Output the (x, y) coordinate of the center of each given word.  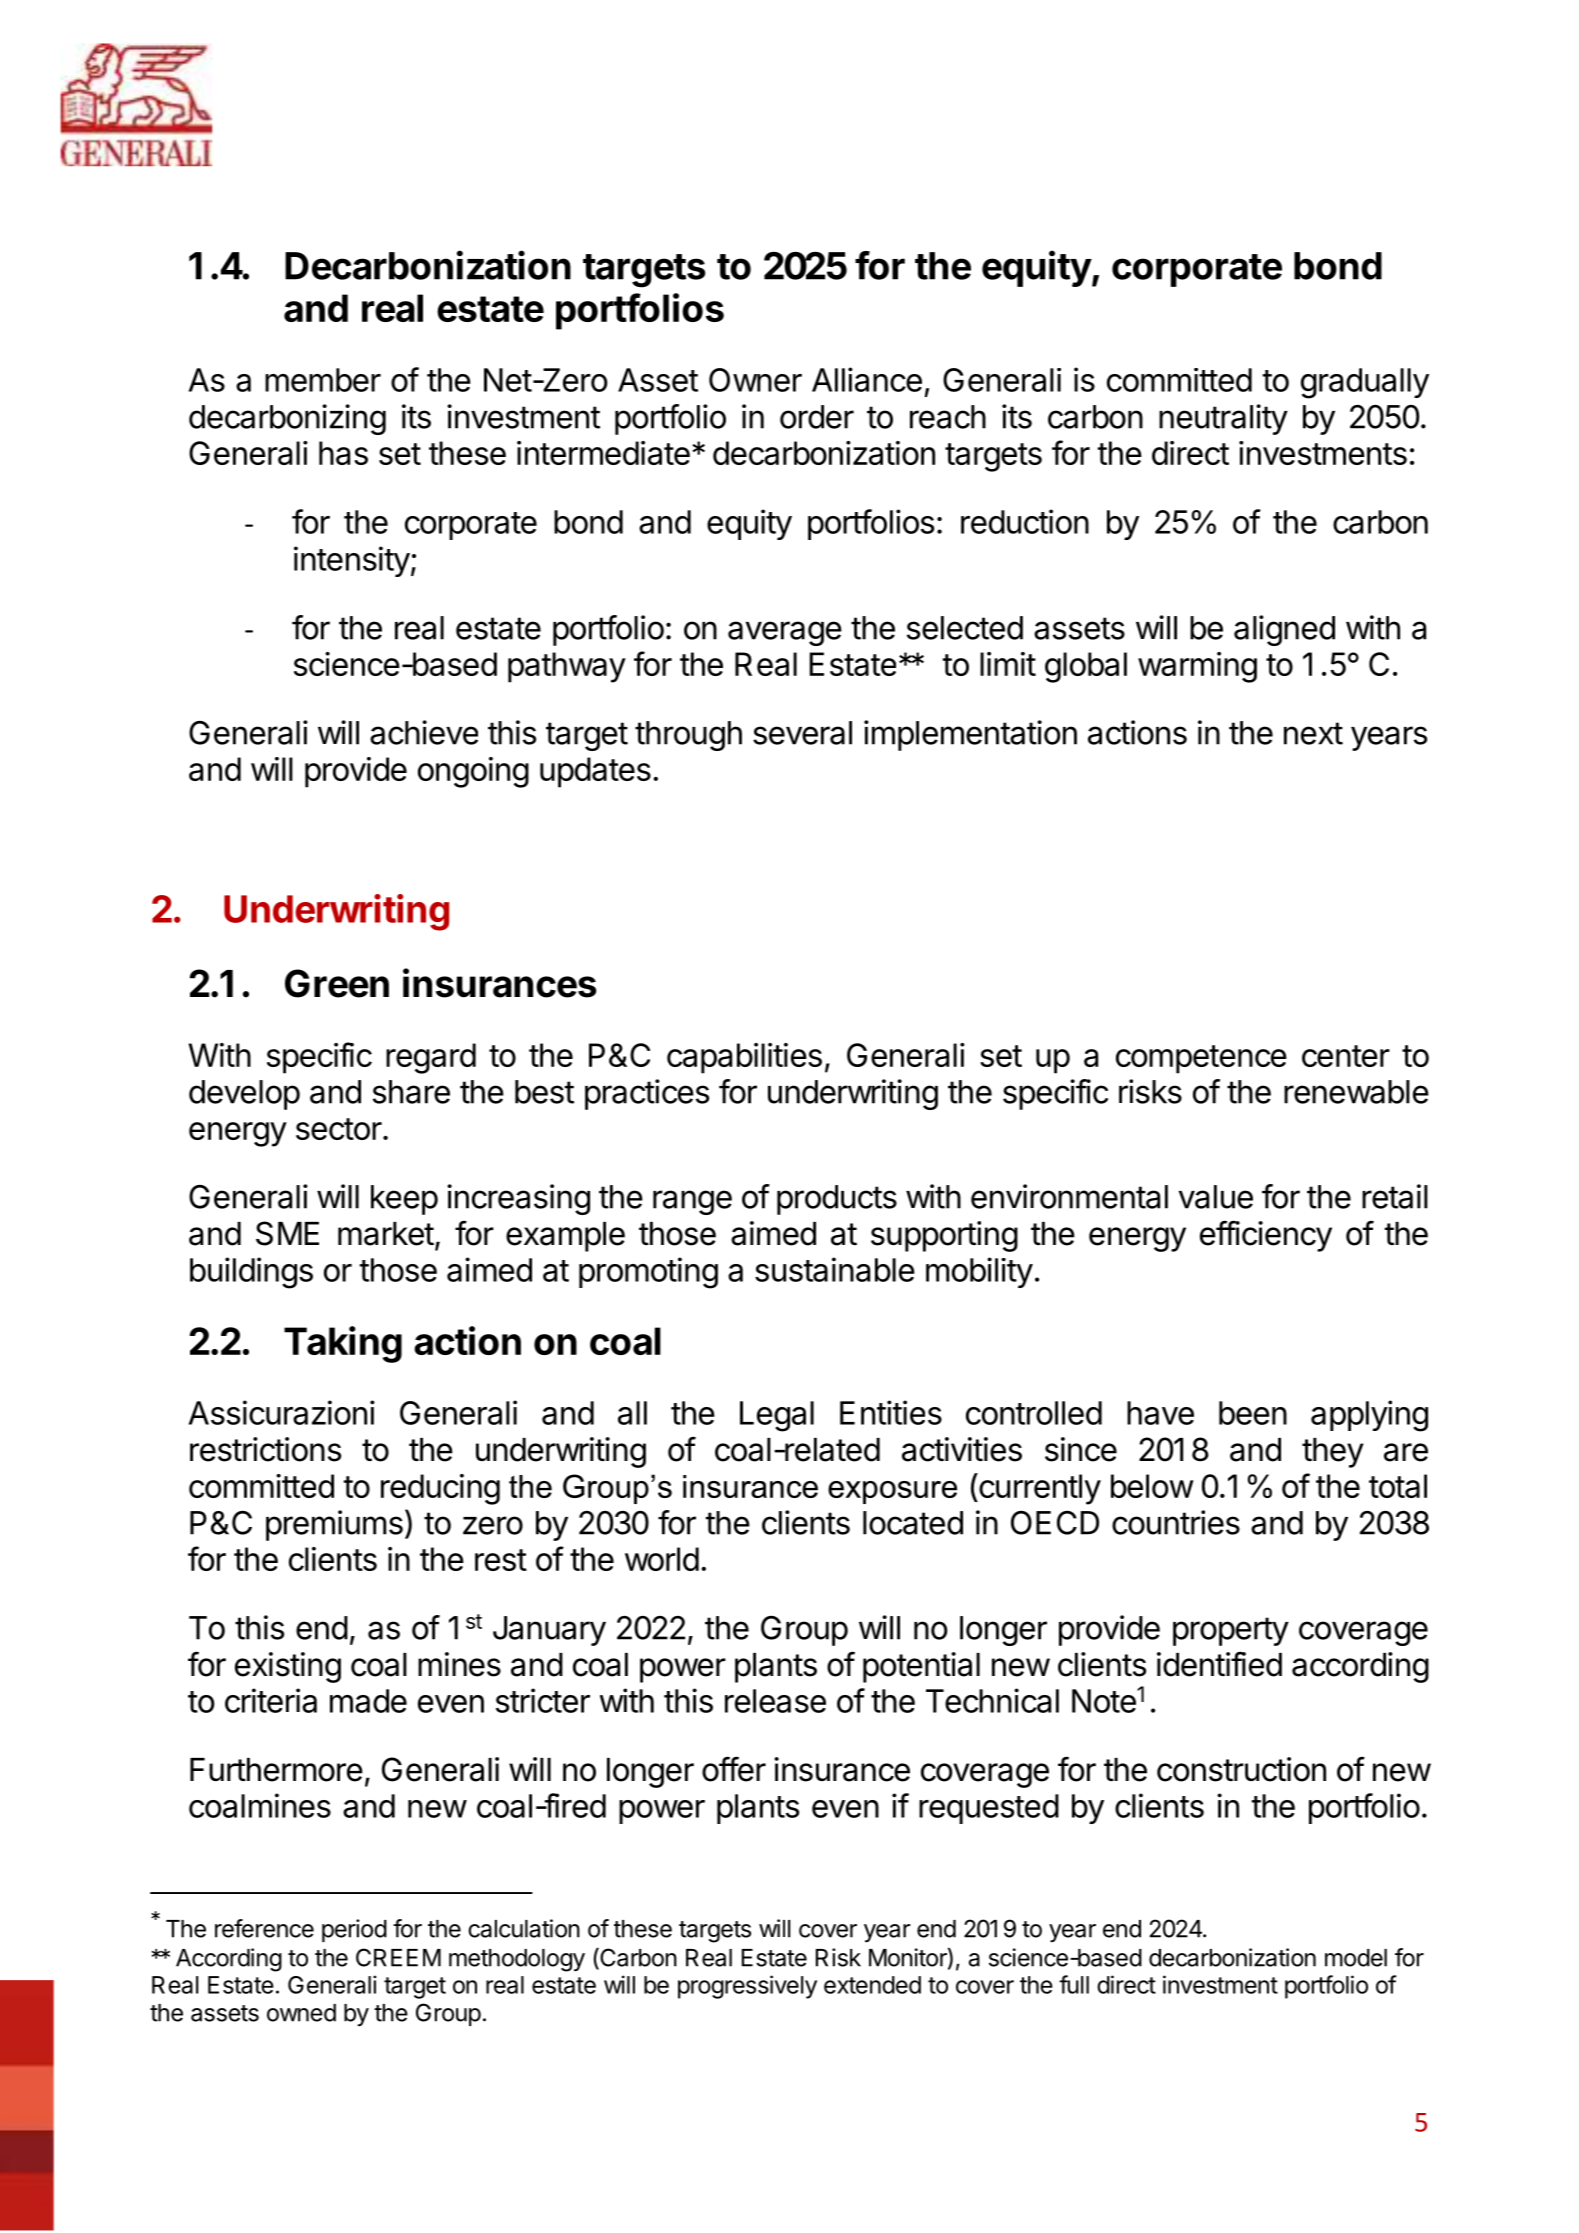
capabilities (744, 1058)
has (343, 453)
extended (872, 1985)
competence (1201, 1059)
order (817, 417)
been (1253, 1413)
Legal (777, 1416)
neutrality (1223, 419)
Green (337, 983)
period (354, 1930)
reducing (440, 1489)
